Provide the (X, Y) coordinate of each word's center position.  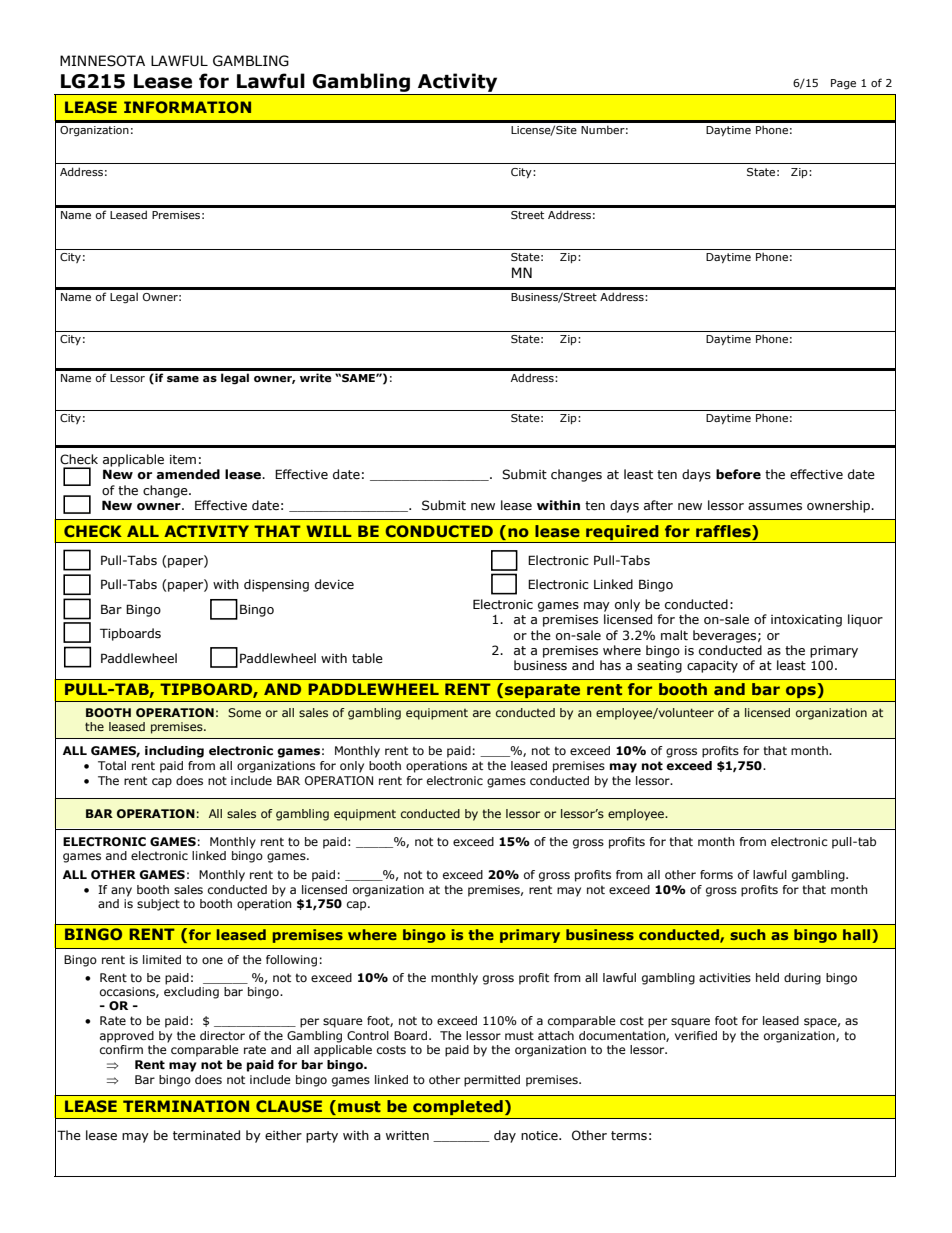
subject (158, 905)
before (738, 474)
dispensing (276, 585)
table (367, 658)
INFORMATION (187, 107)
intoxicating (806, 621)
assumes (775, 507)
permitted (492, 1081)
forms (716, 874)
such (748, 934)
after (658, 505)
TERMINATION (186, 1106)
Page (843, 84)
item (183, 460)
